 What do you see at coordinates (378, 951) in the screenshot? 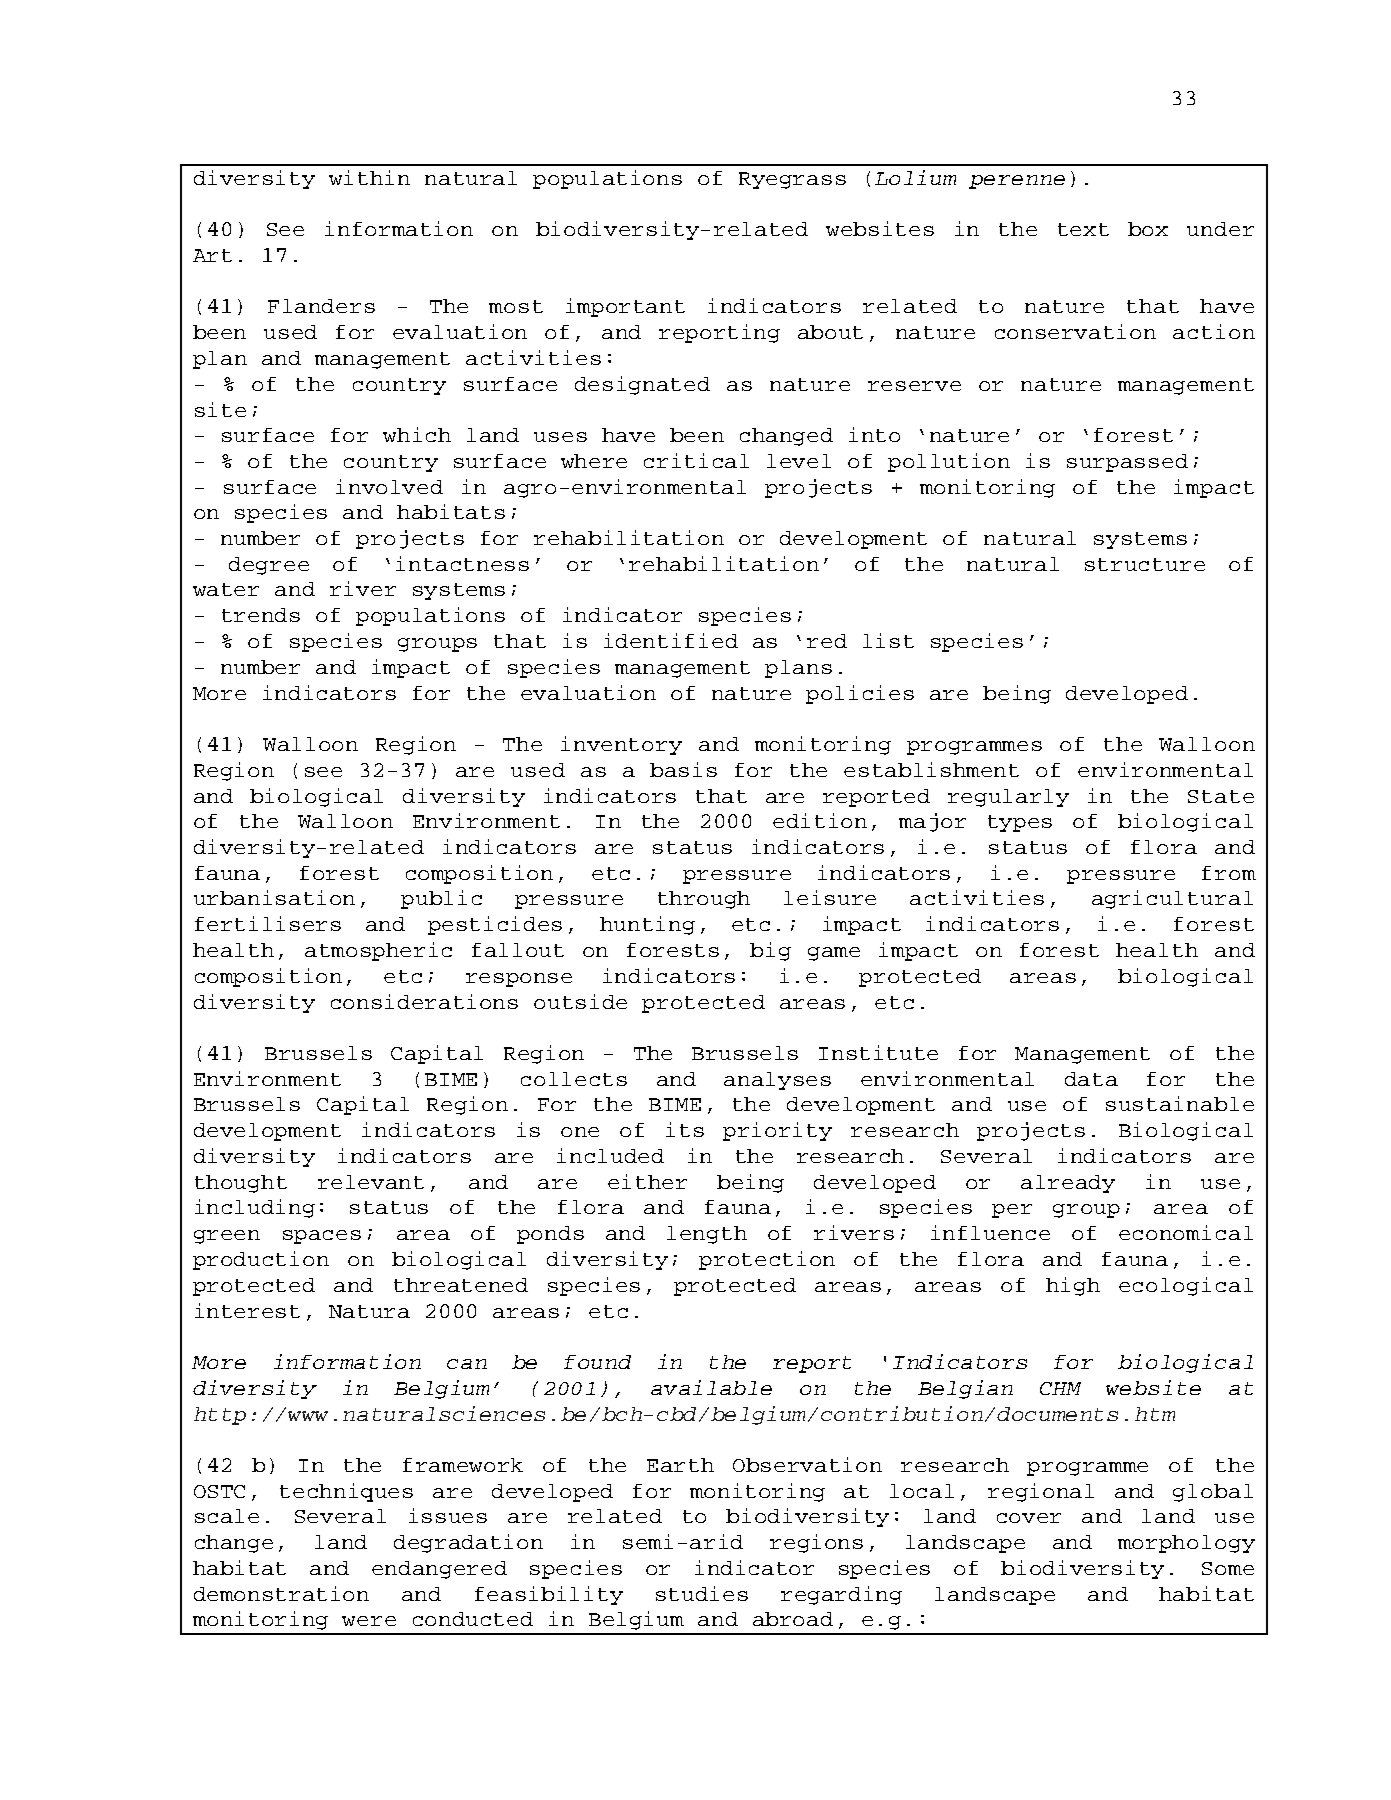
I see `atmospheric` at bounding box center [378, 951].
